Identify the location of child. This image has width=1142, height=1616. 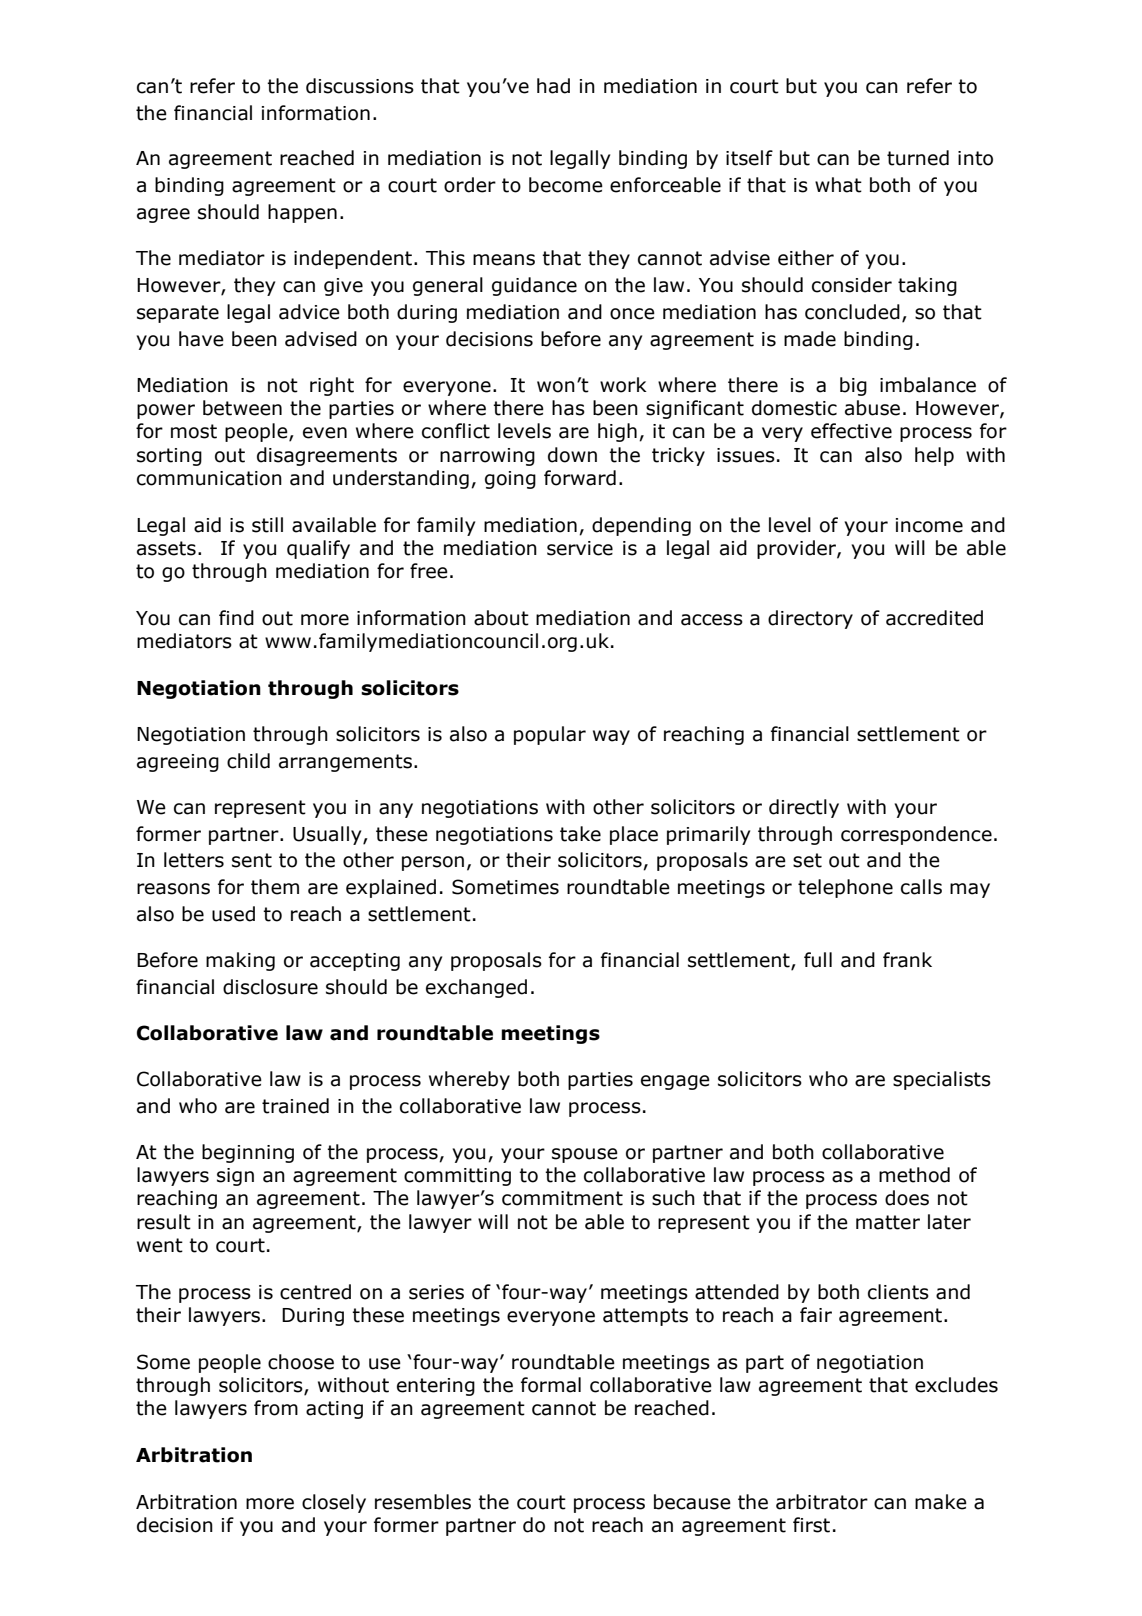
(248, 761).
